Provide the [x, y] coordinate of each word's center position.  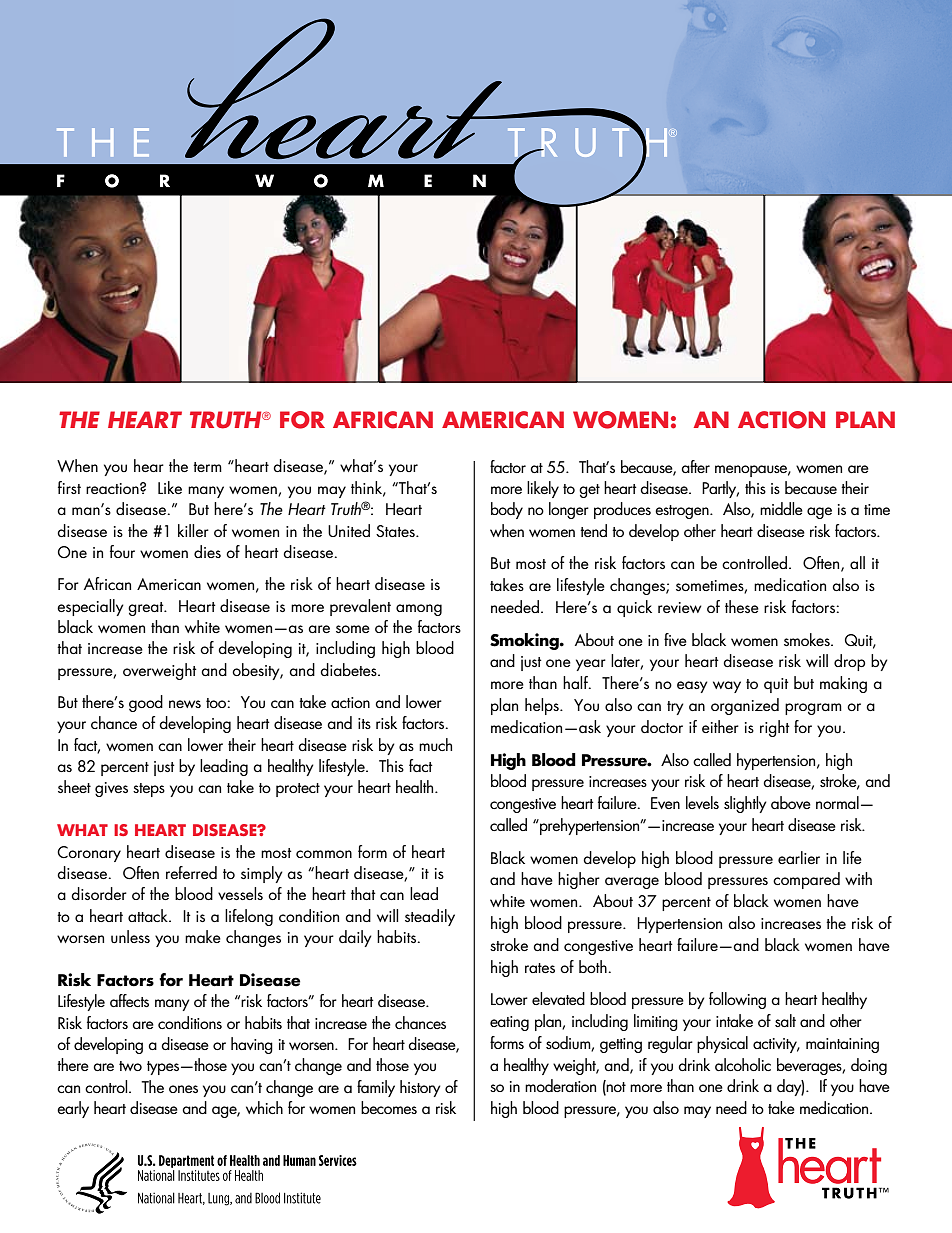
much [435, 745]
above [791, 802]
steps [149, 790]
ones [183, 1089]
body [507, 510]
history [420, 1088]
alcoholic [743, 1064]
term [207, 467]
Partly [720, 489]
